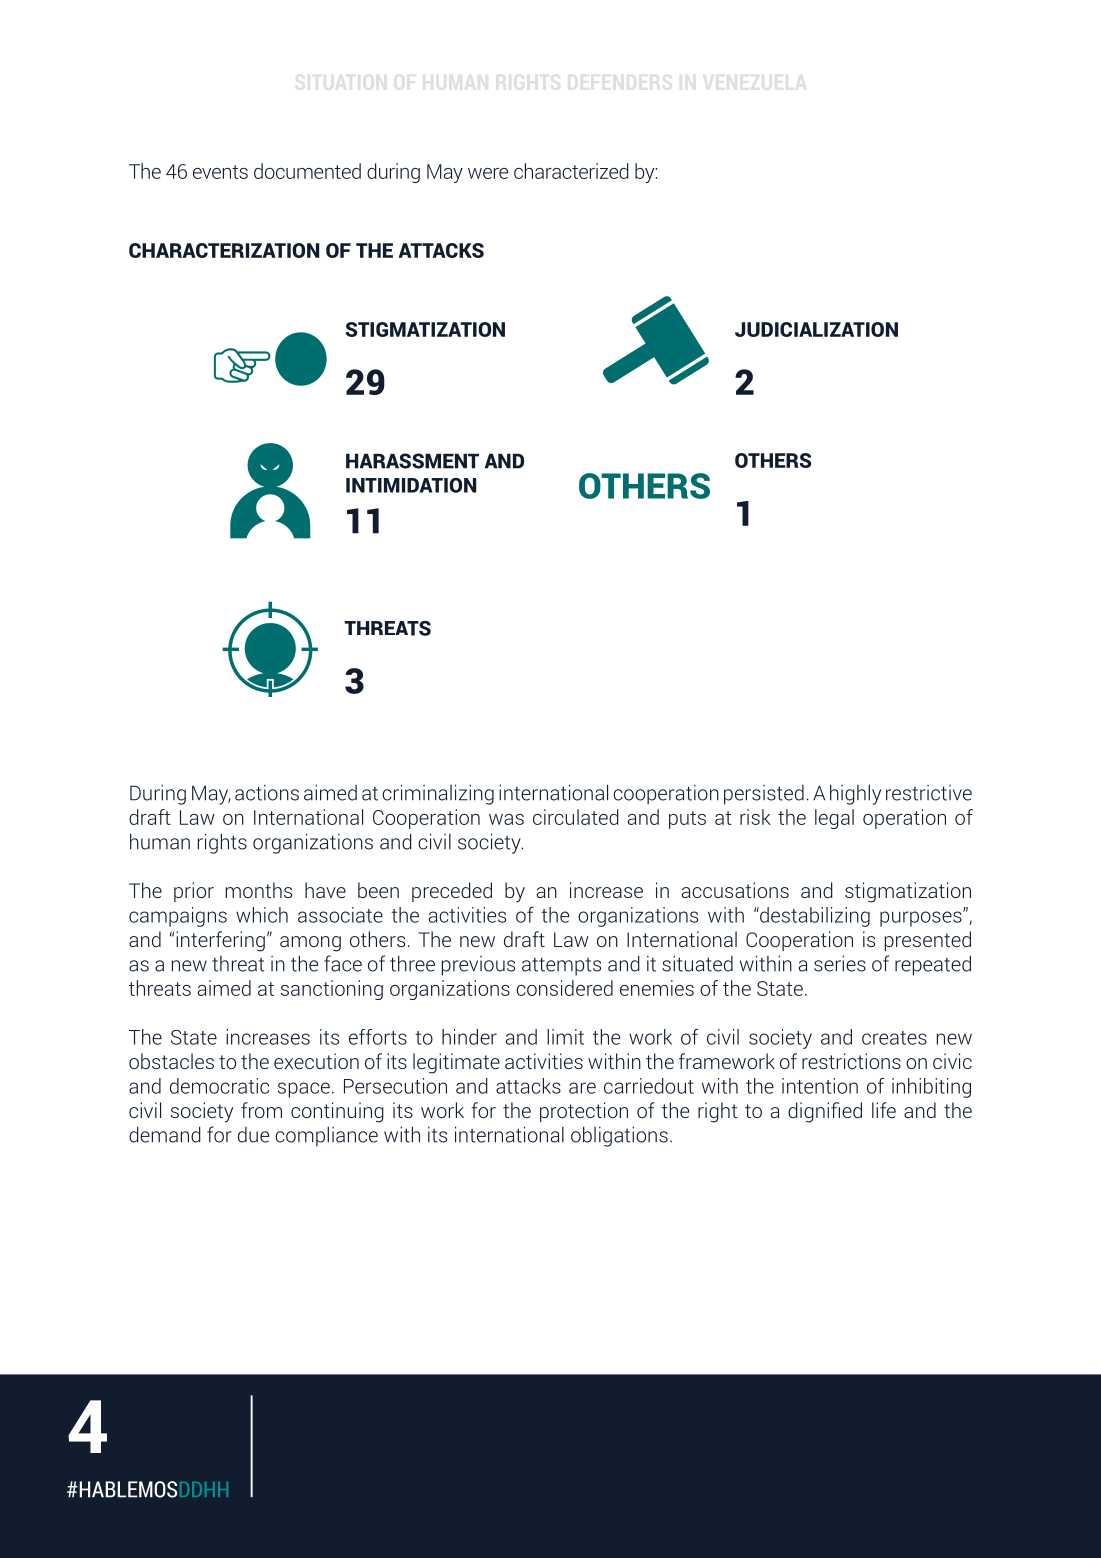 The width and height of the screenshot is (1101, 1558). Describe the element at coordinates (267, 793) in the screenshot. I see `actions` at that location.
